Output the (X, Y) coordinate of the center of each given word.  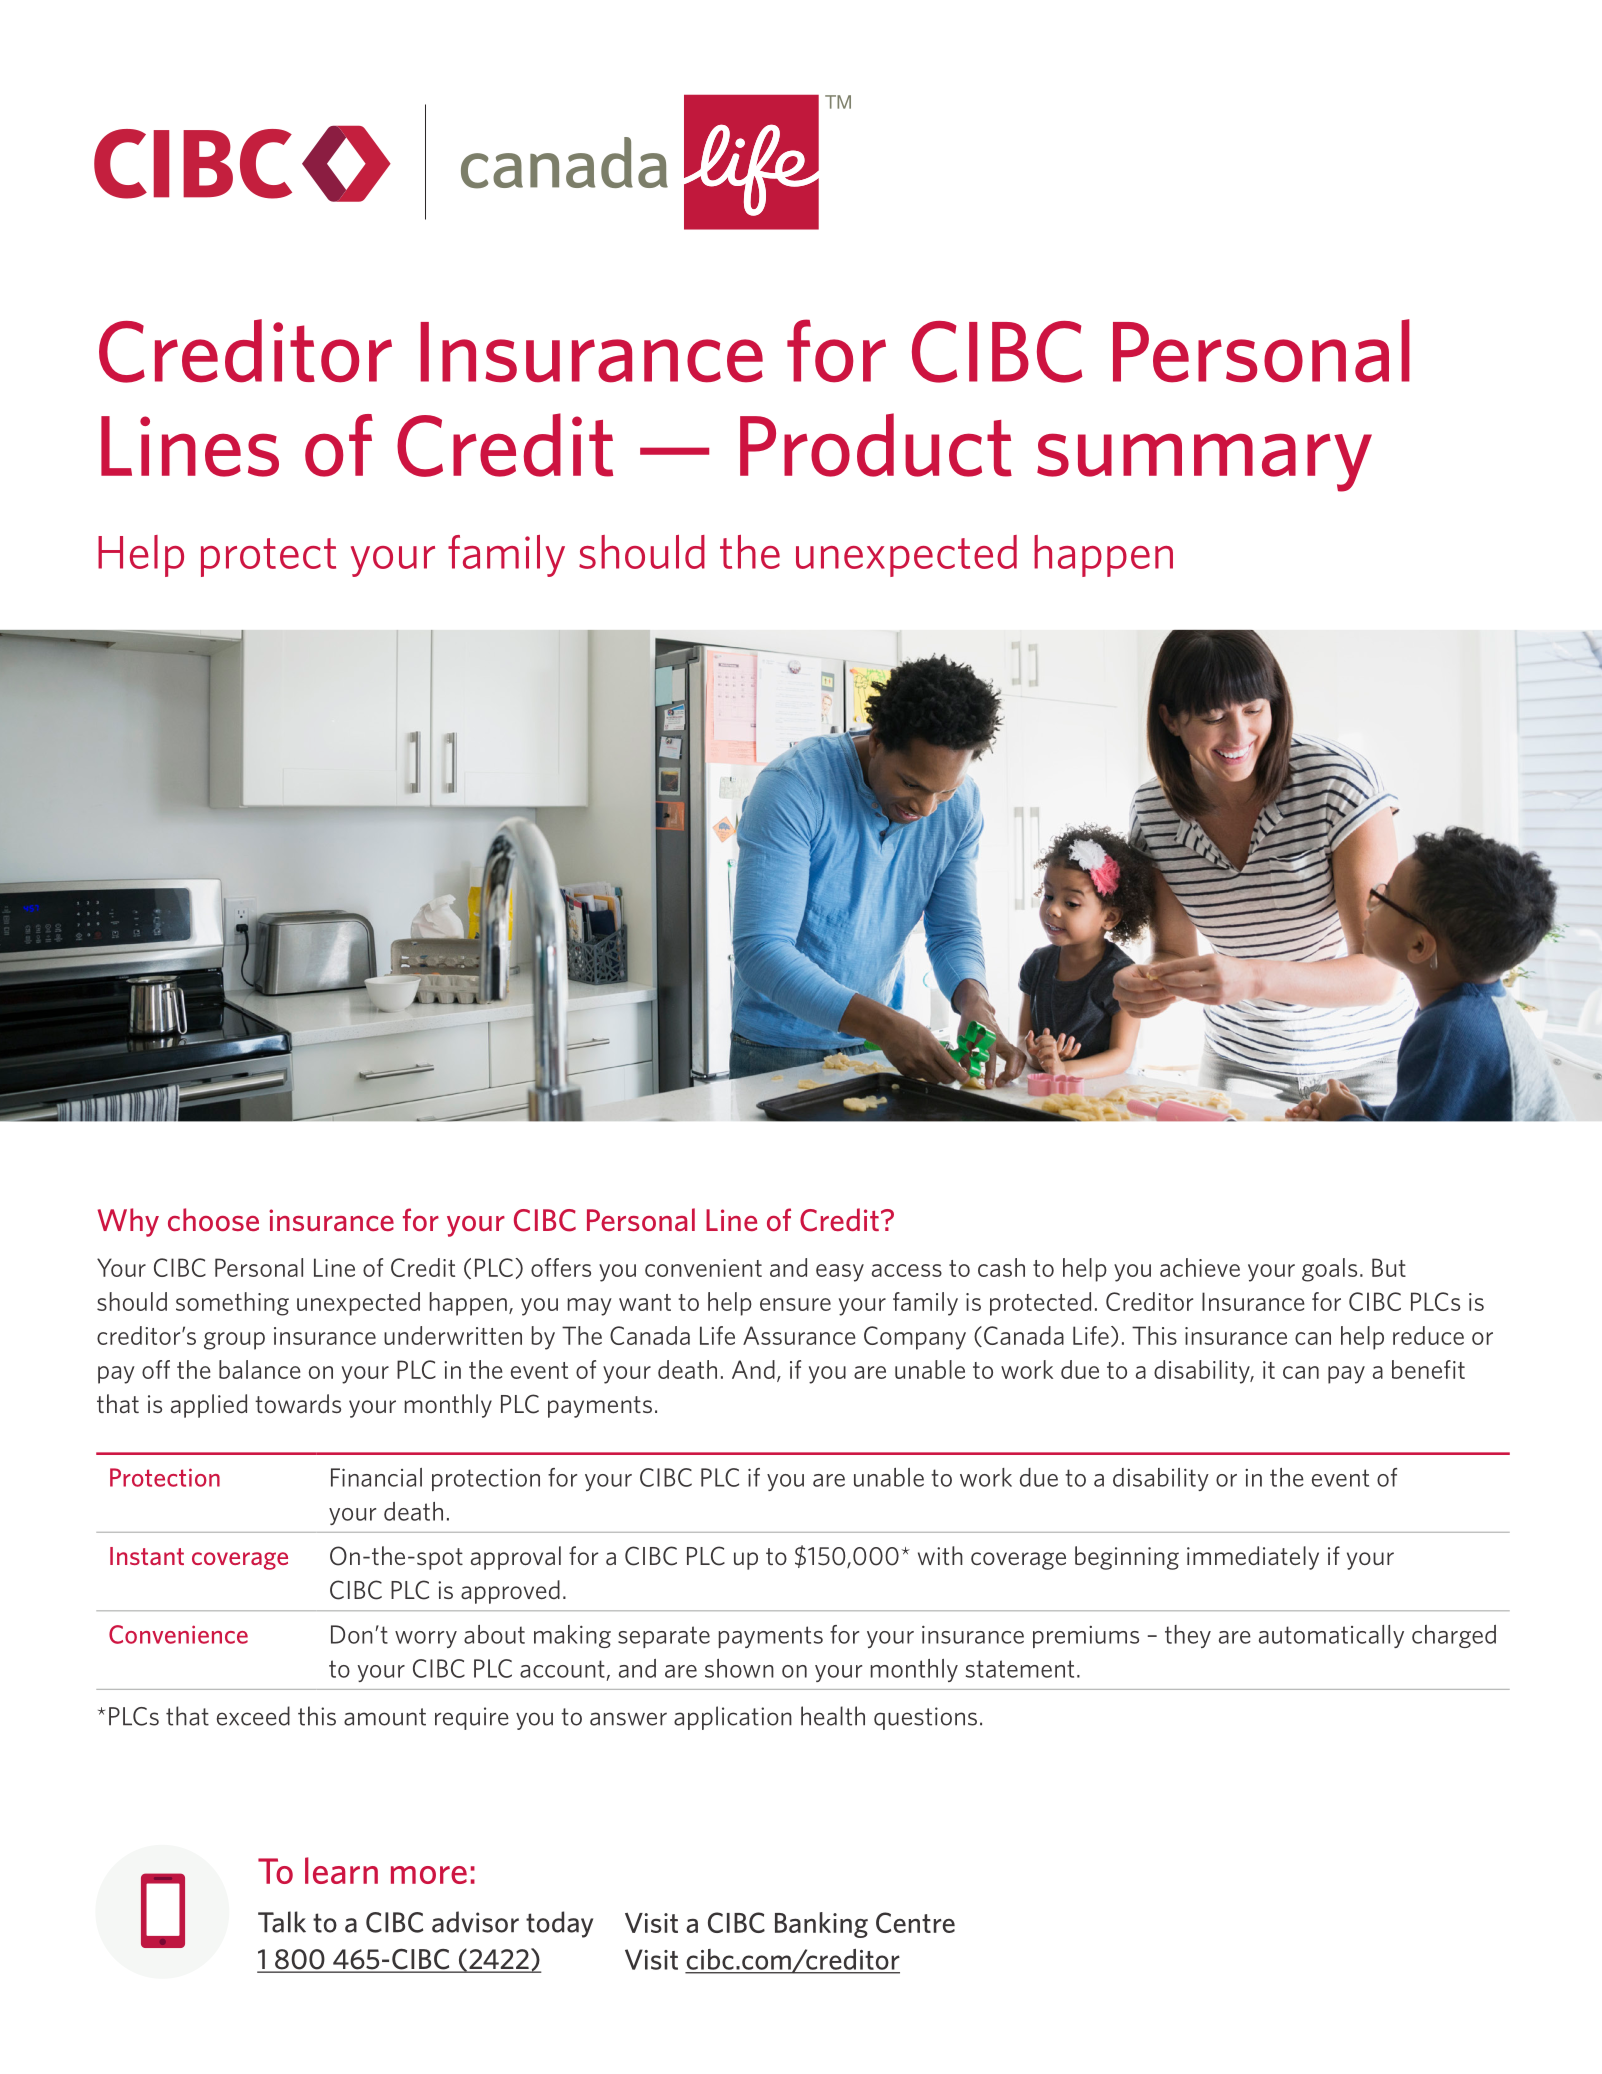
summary (1204, 462)
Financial (376, 1477)
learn (341, 1870)
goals (1329, 1270)
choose (213, 1219)
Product (876, 445)
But (1389, 1267)
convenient (703, 1268)
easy (840, 1273)
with (940, 1555)
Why (128, 1222)
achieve (1200, 1267)
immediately (1253, 1558)
